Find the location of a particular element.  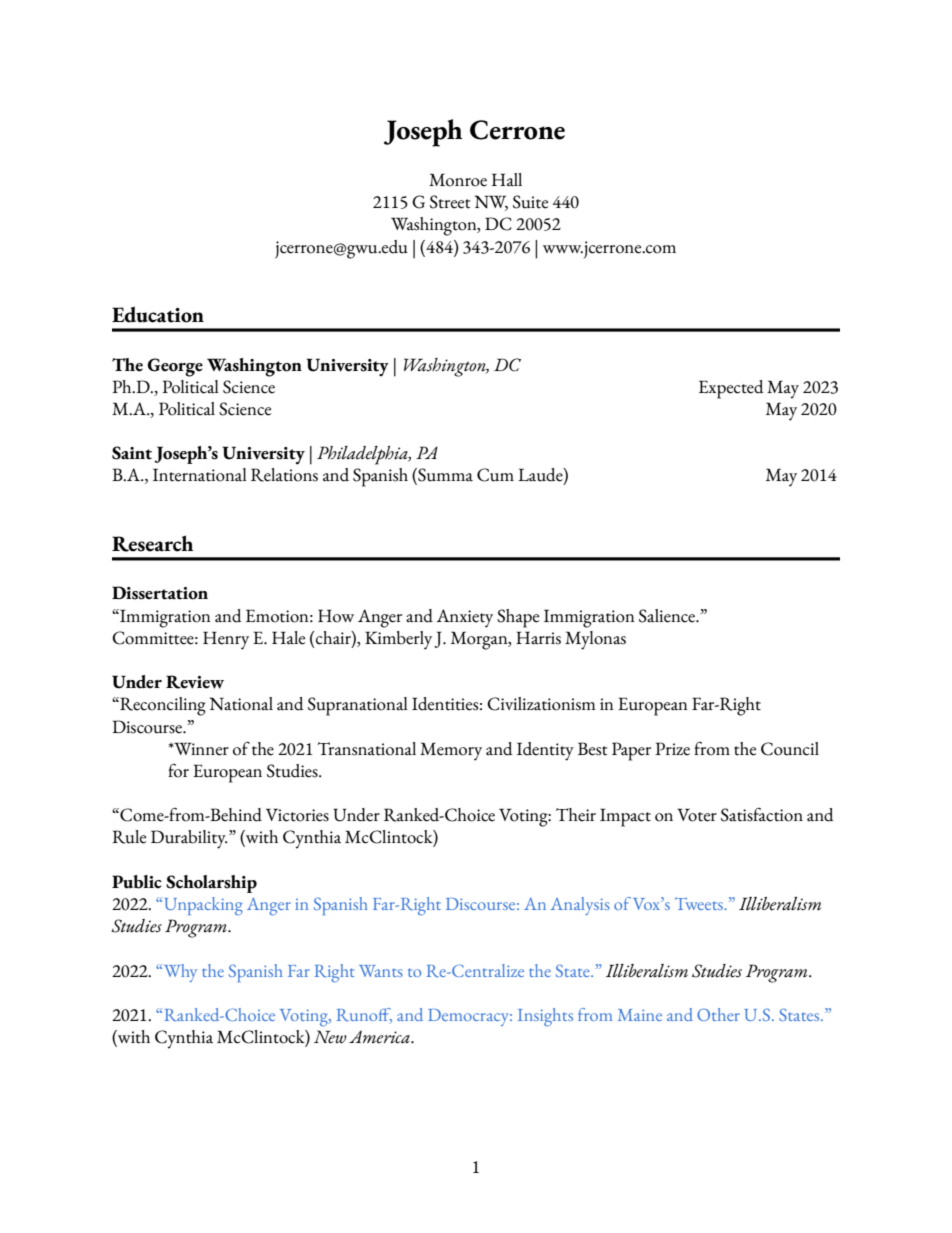

Street is located at coordinates (450, 202).
